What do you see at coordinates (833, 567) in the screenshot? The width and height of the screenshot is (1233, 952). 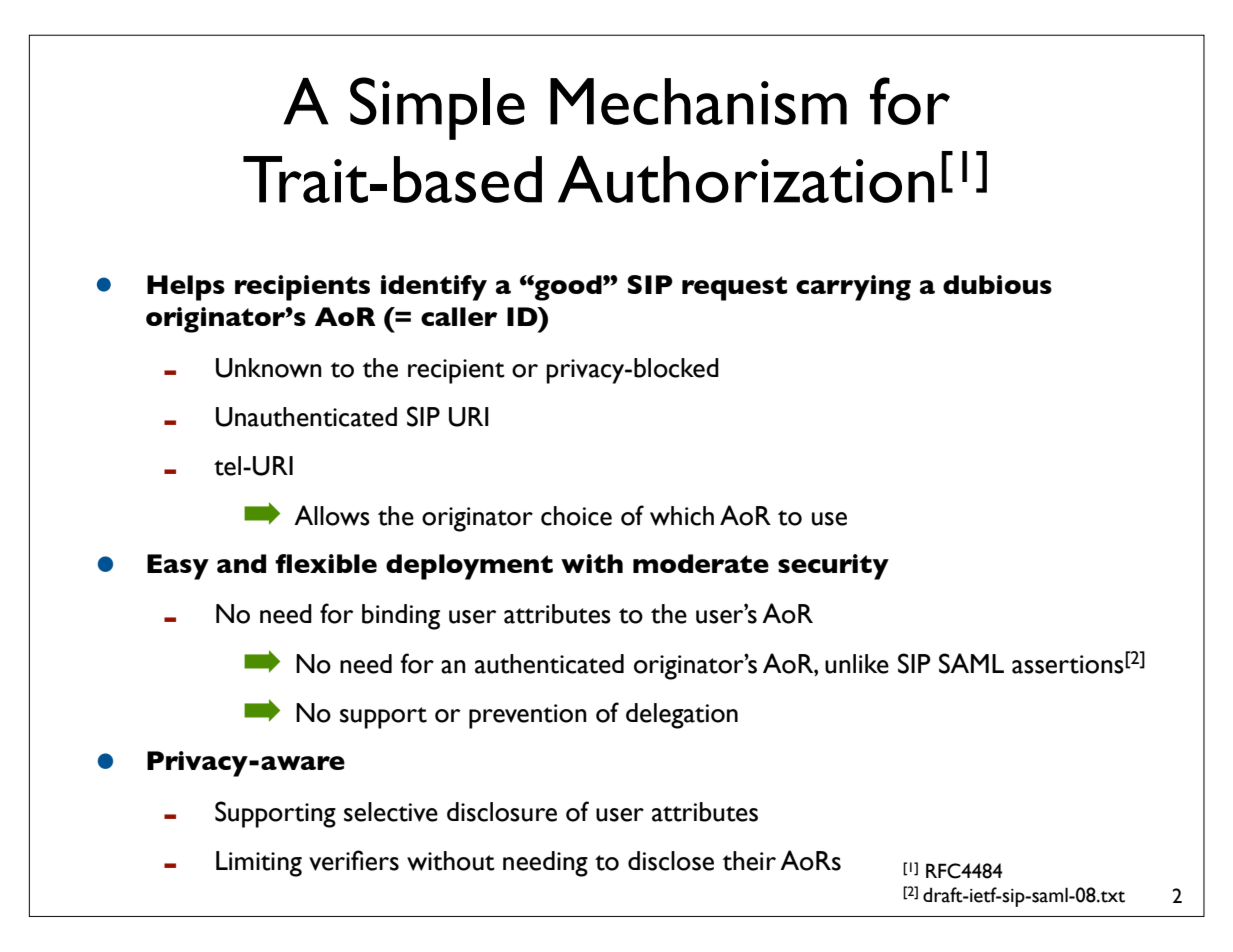 I see `security` at bounding box center [833, 567].
